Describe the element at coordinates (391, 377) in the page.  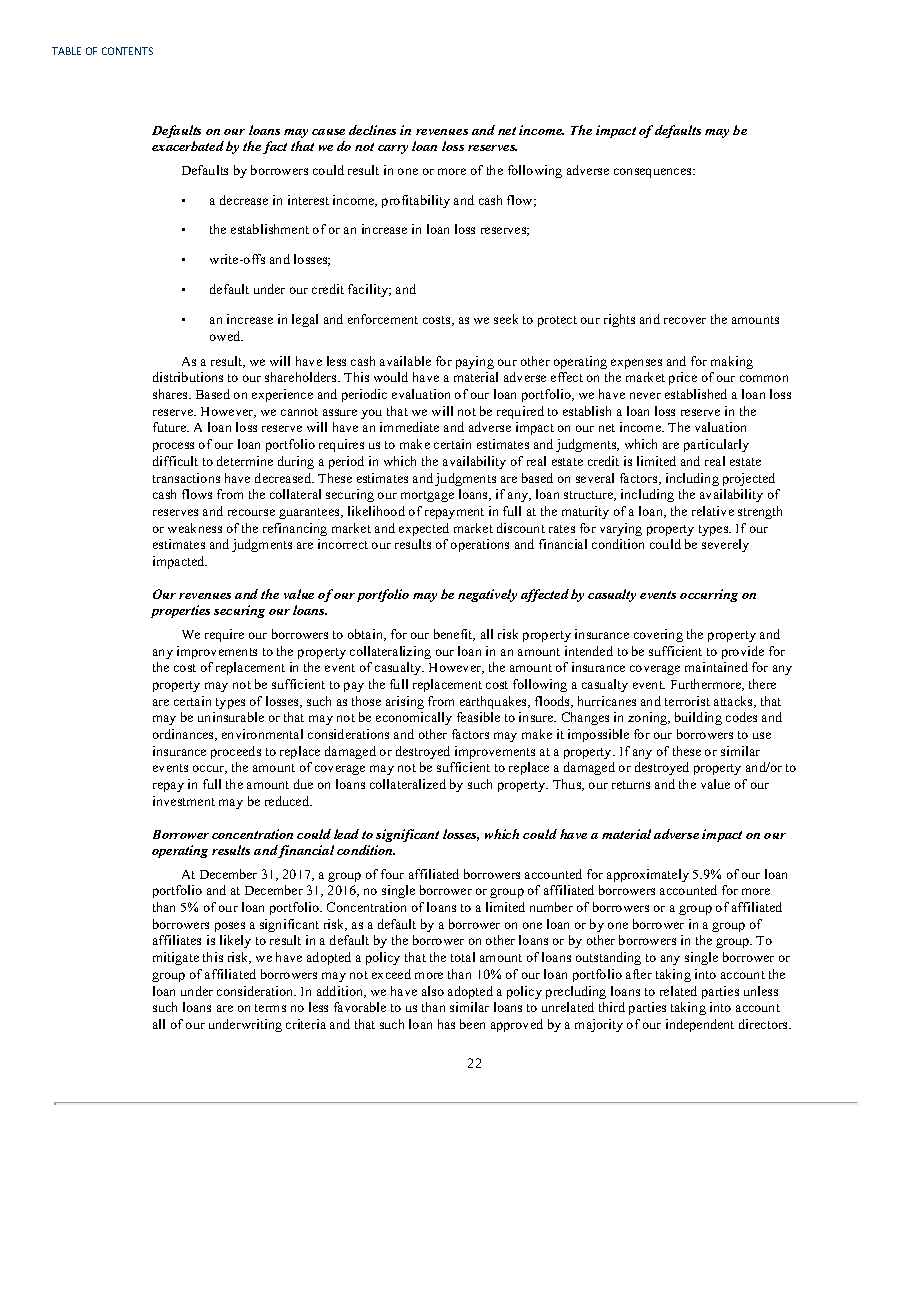
I see `would` at that location.
